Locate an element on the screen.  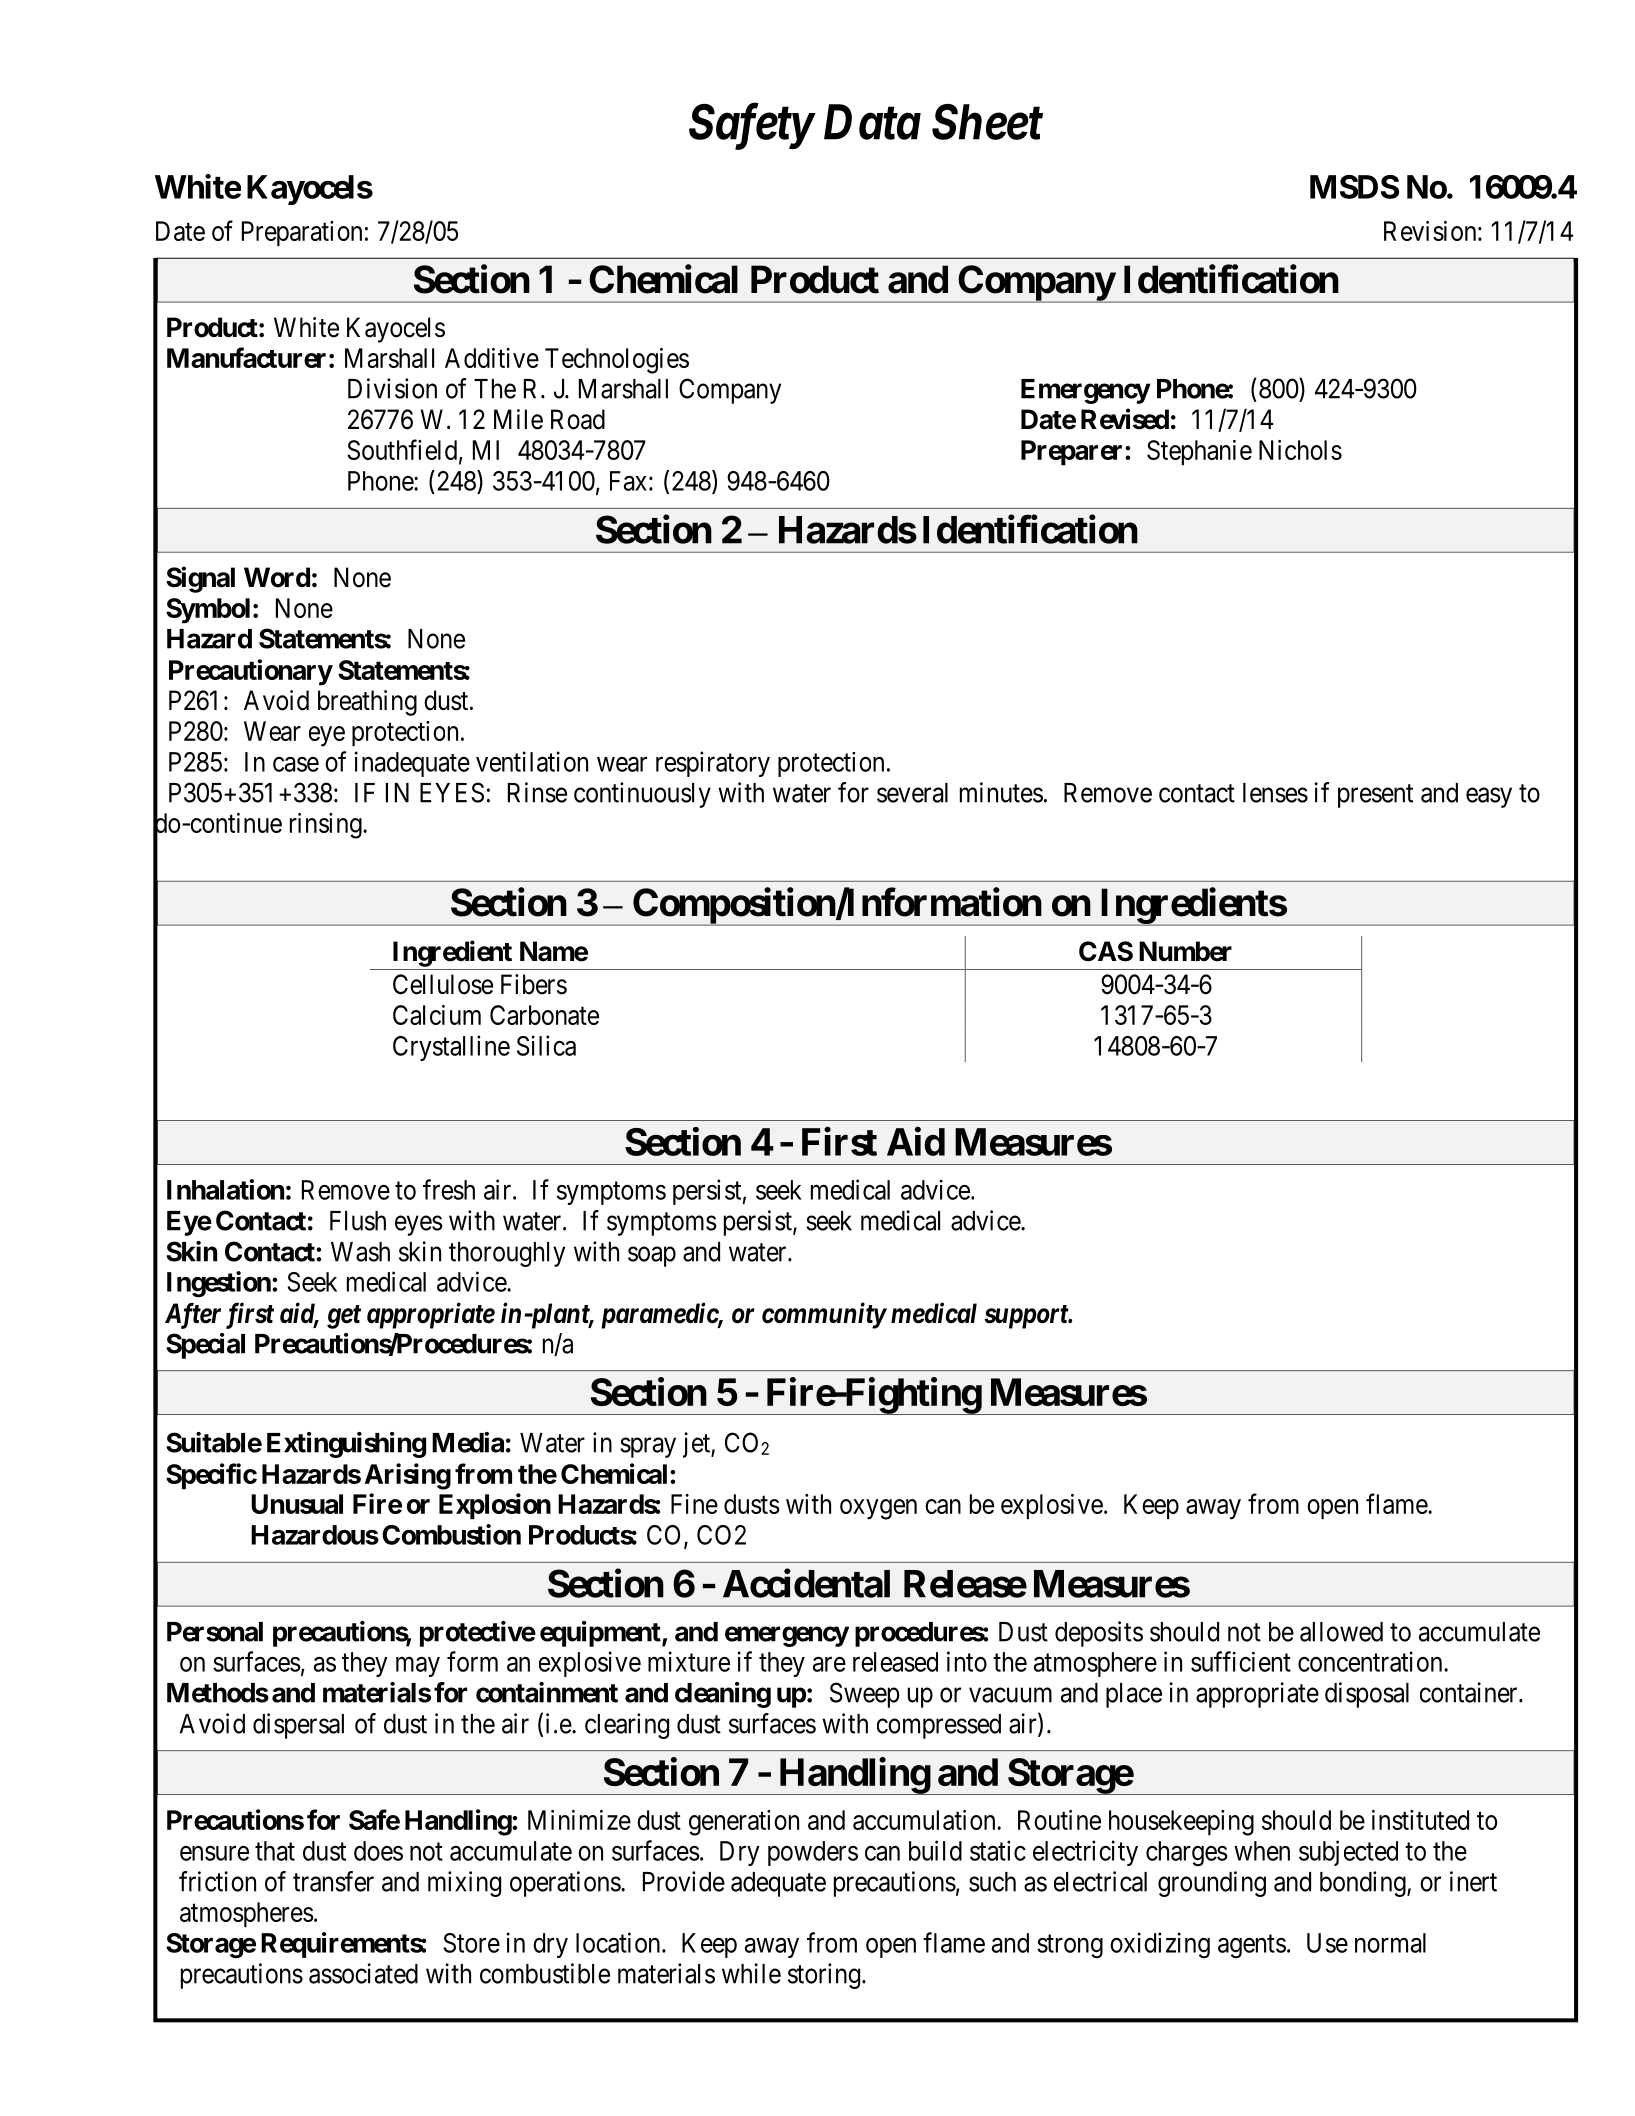
Silica is located at coordinates (546, 1045).
